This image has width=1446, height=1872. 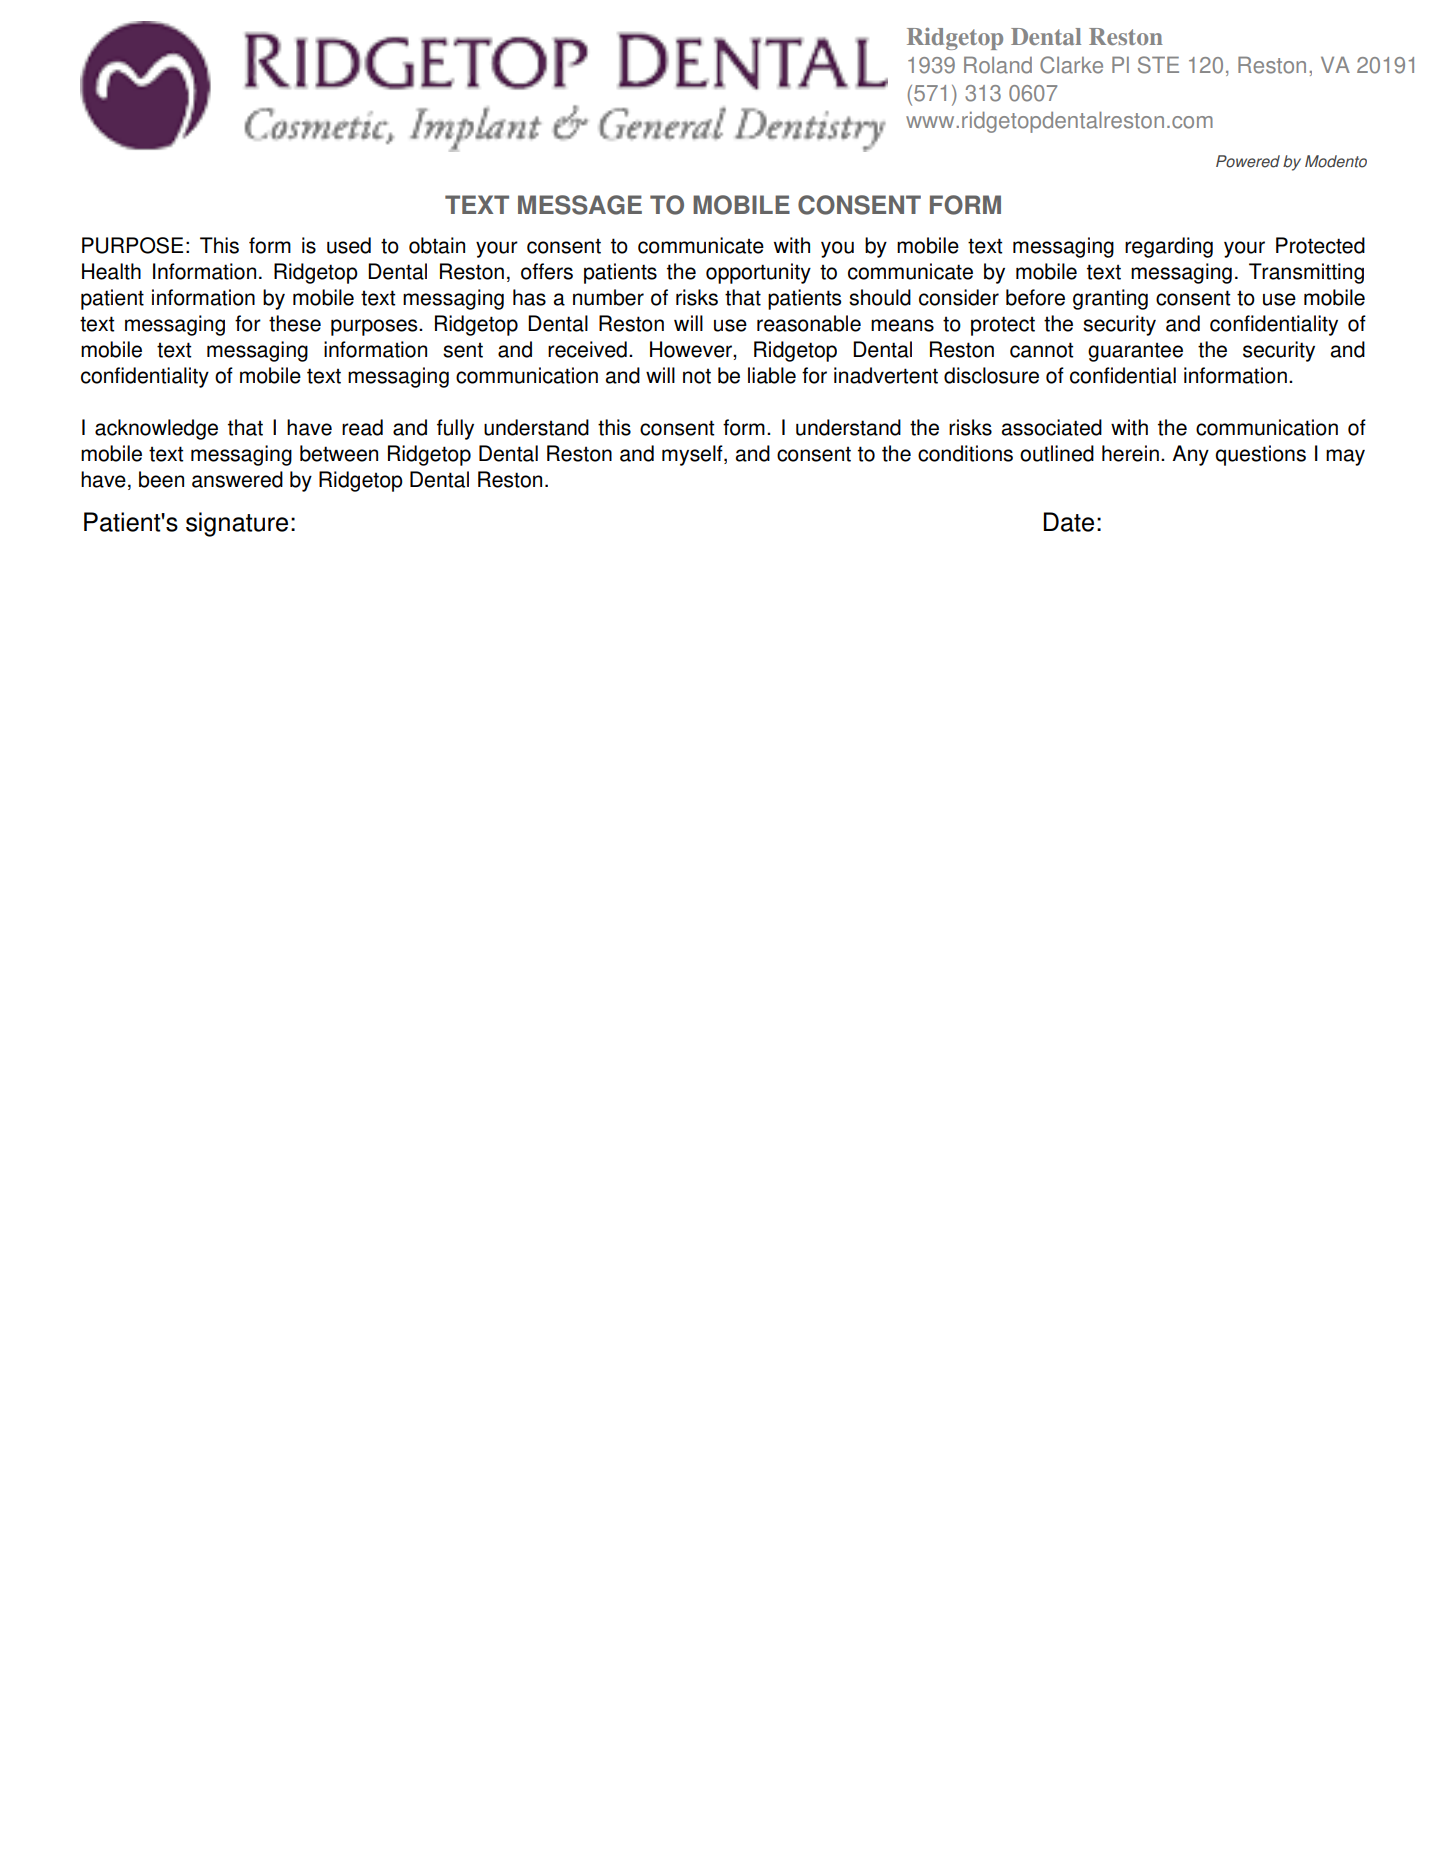 I want to click on Roland, so click(x=998, y=65).
